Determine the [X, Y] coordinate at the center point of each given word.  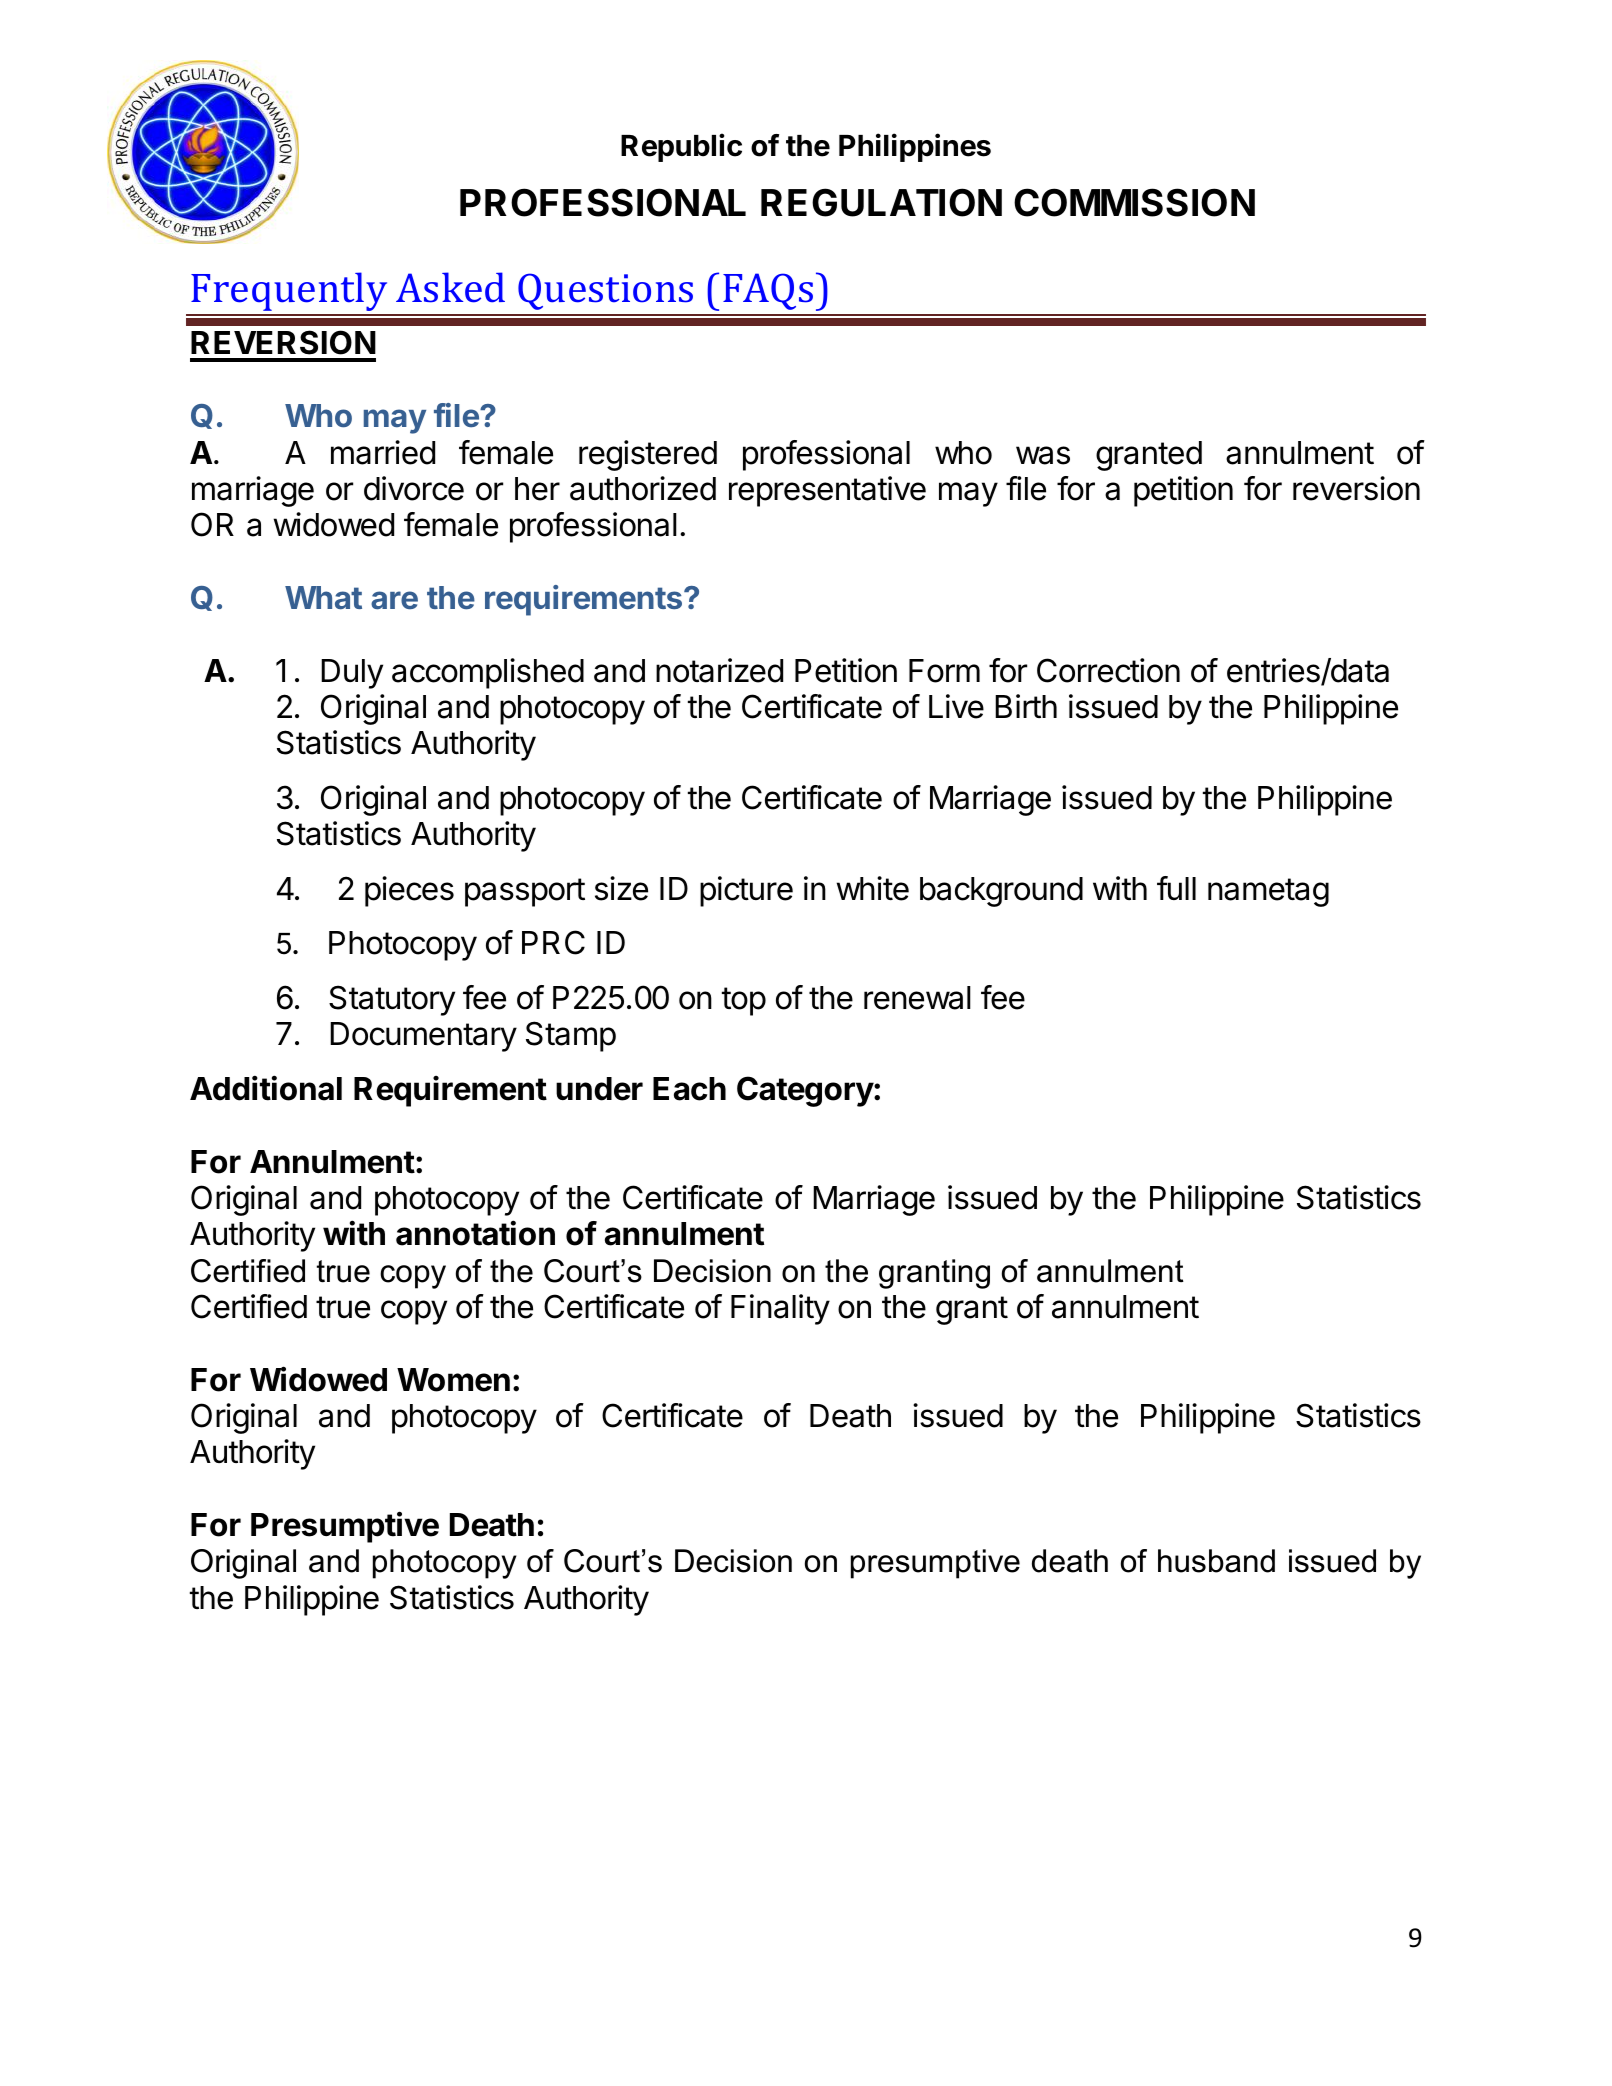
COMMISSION [1134, 202]
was [1043, 455]
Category [806, 1091]
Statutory [392, 1000]
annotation [475, 1233]
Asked [450, 287]
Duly [352, 674]
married [383, 452]
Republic [681, 147]
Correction [1108, 670]
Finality [780, 1309]
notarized [719, 670]
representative [827, 491]
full [1176, 888]
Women [453, 1380]
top [744, 1001]
